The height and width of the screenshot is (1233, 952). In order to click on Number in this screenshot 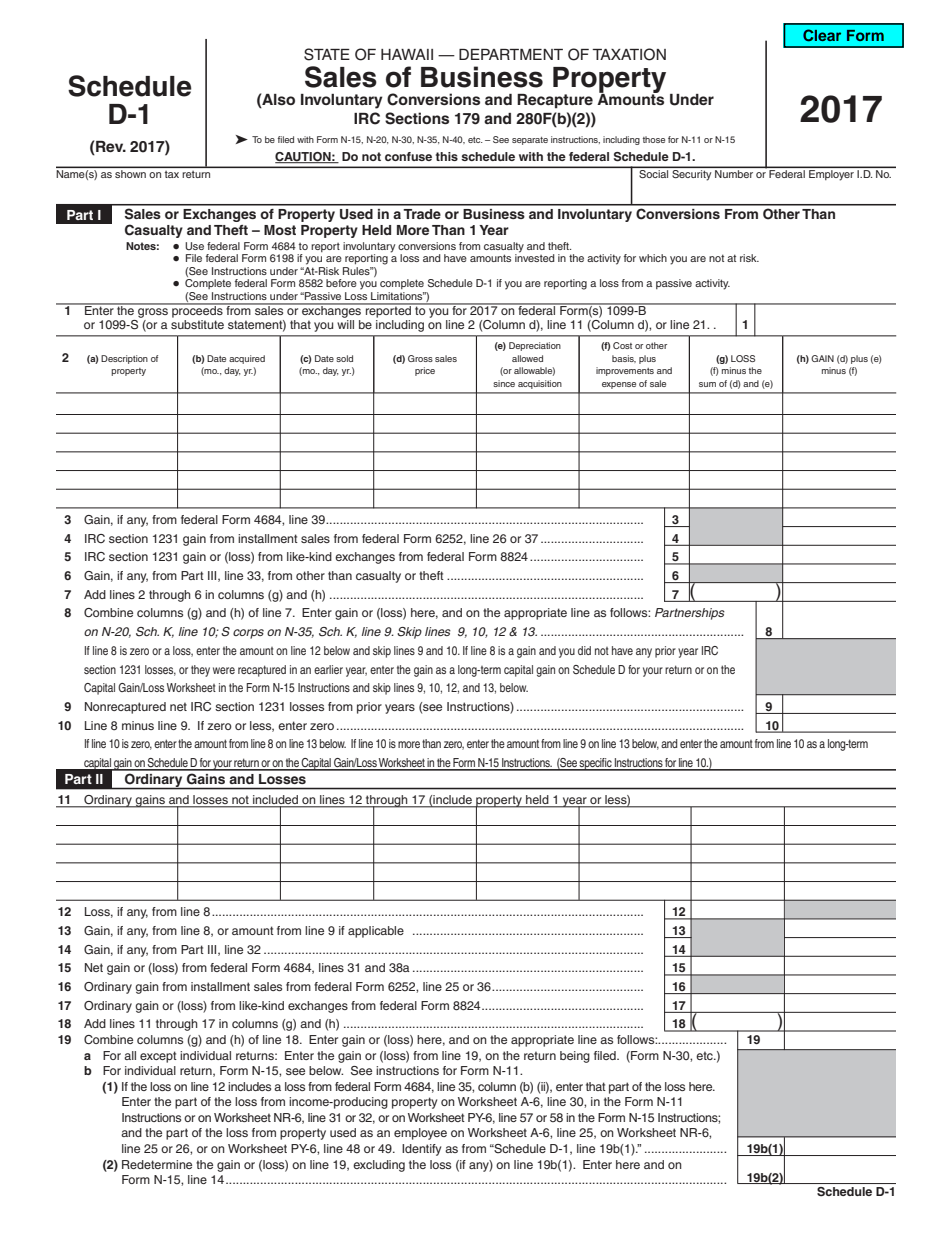, I will do `click(734, 172)`.
